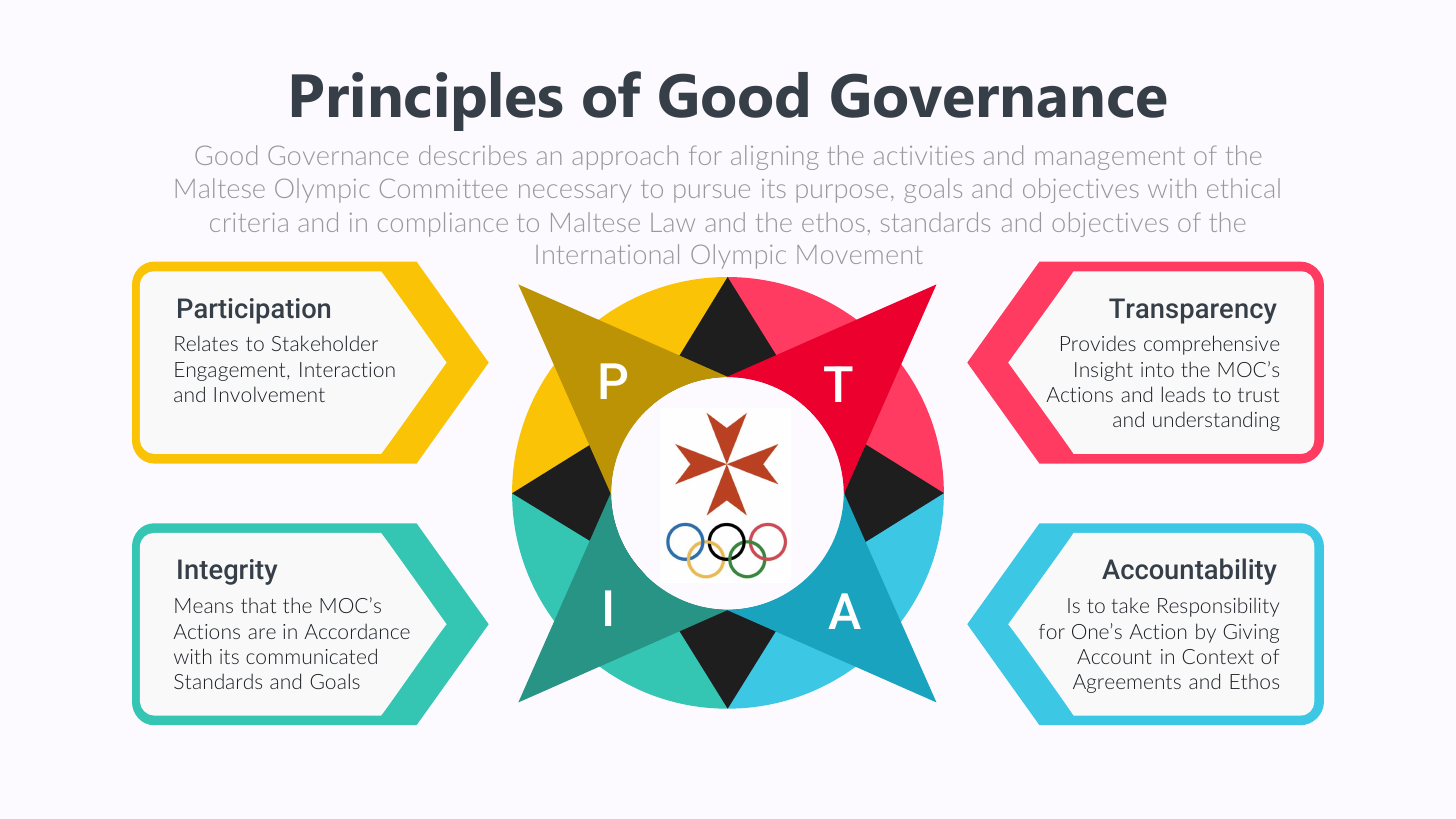 Image resolution: width=1456 pixels, height=819 pixels. I want to click on Principles, so click(427, 101).
